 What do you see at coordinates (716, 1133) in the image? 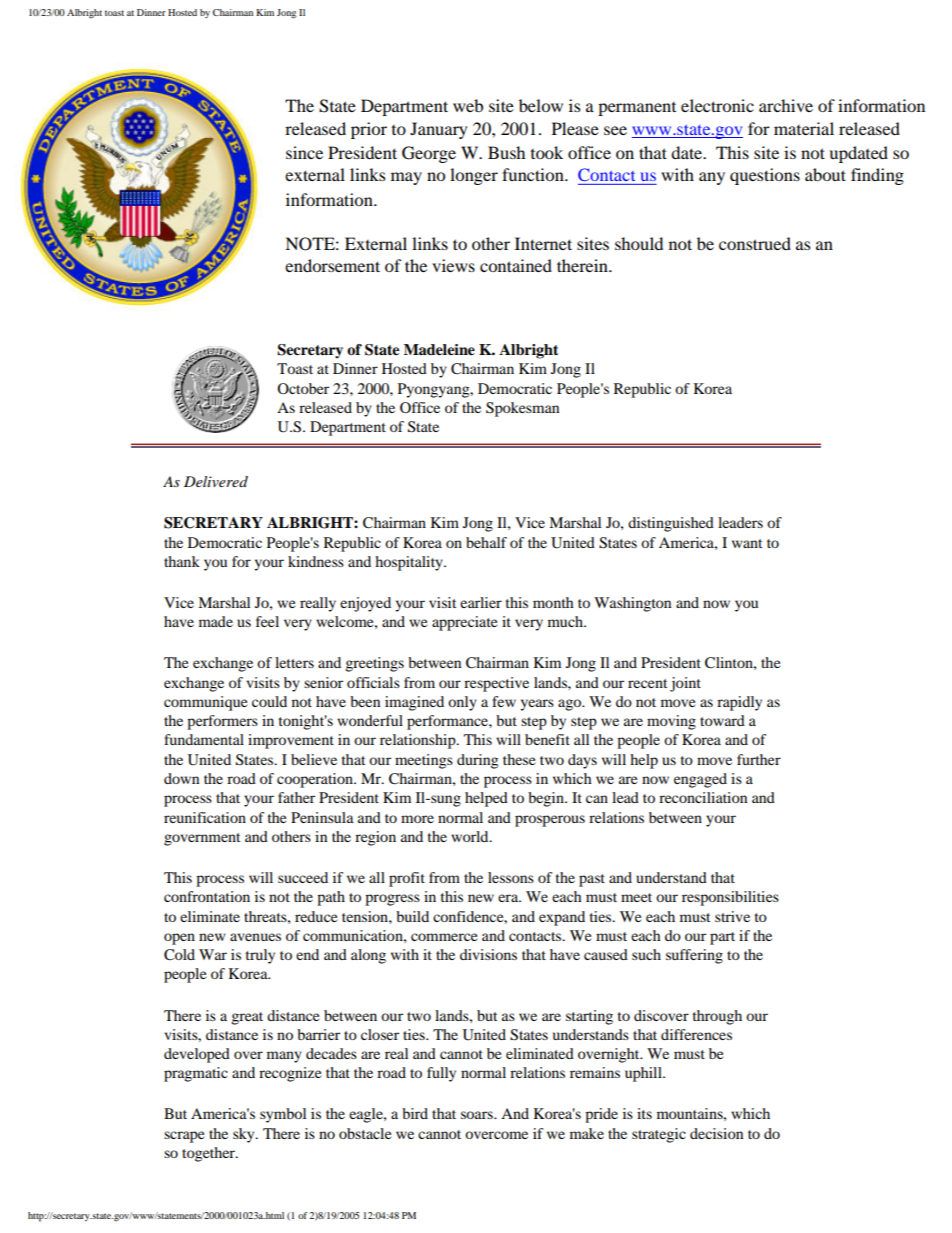
I see `decision` at bounding box center [716, 1133].
